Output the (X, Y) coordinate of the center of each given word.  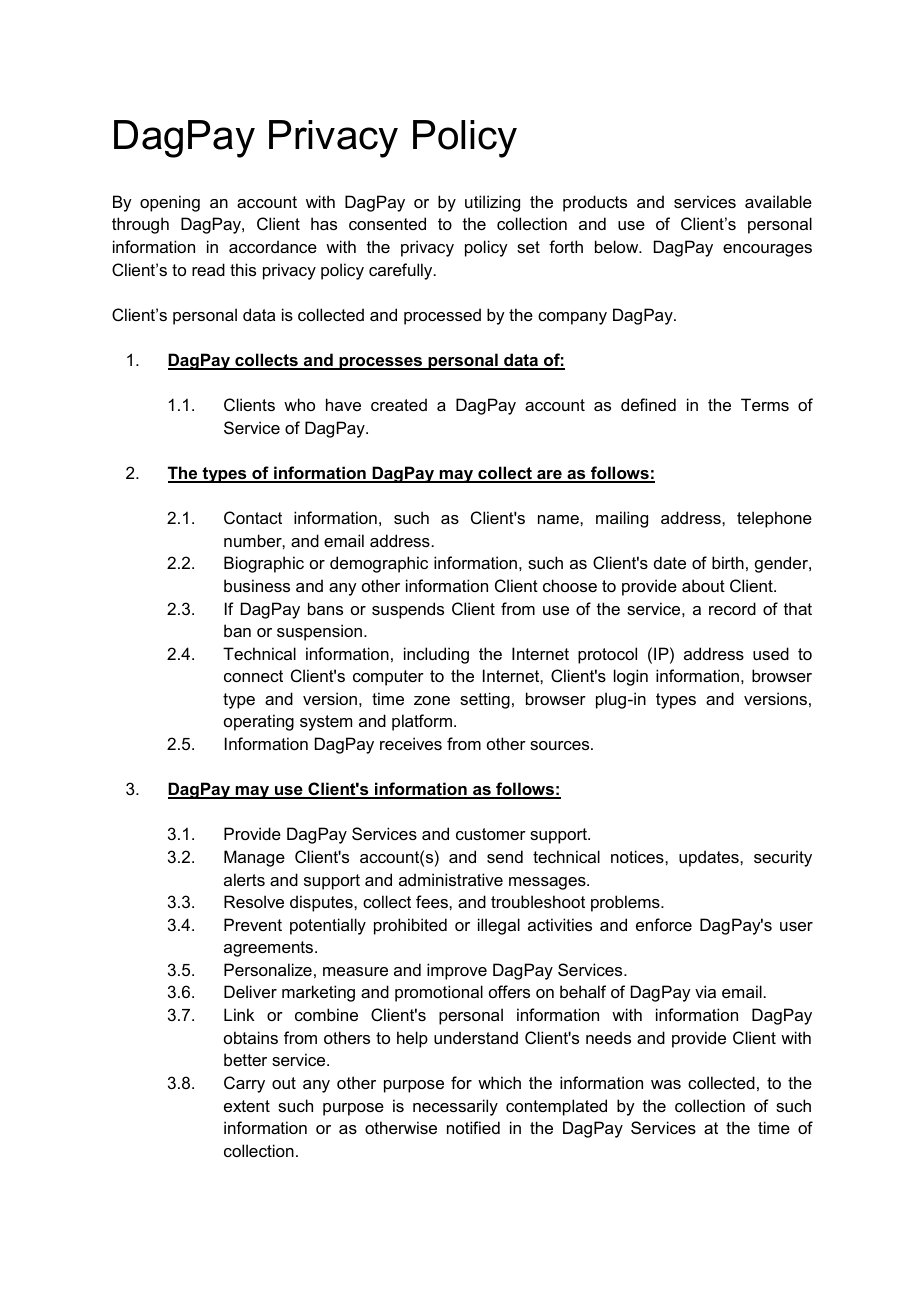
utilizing (492, 203)
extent (247, 1106)
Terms (765, 404)
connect (253, 676)
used (771, 653)
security (783, 858)
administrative (451, 879)
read (208, 269)
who (299, 404)
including (436, 655)
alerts (244, 879)
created (399, 404)
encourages (767, 250)
